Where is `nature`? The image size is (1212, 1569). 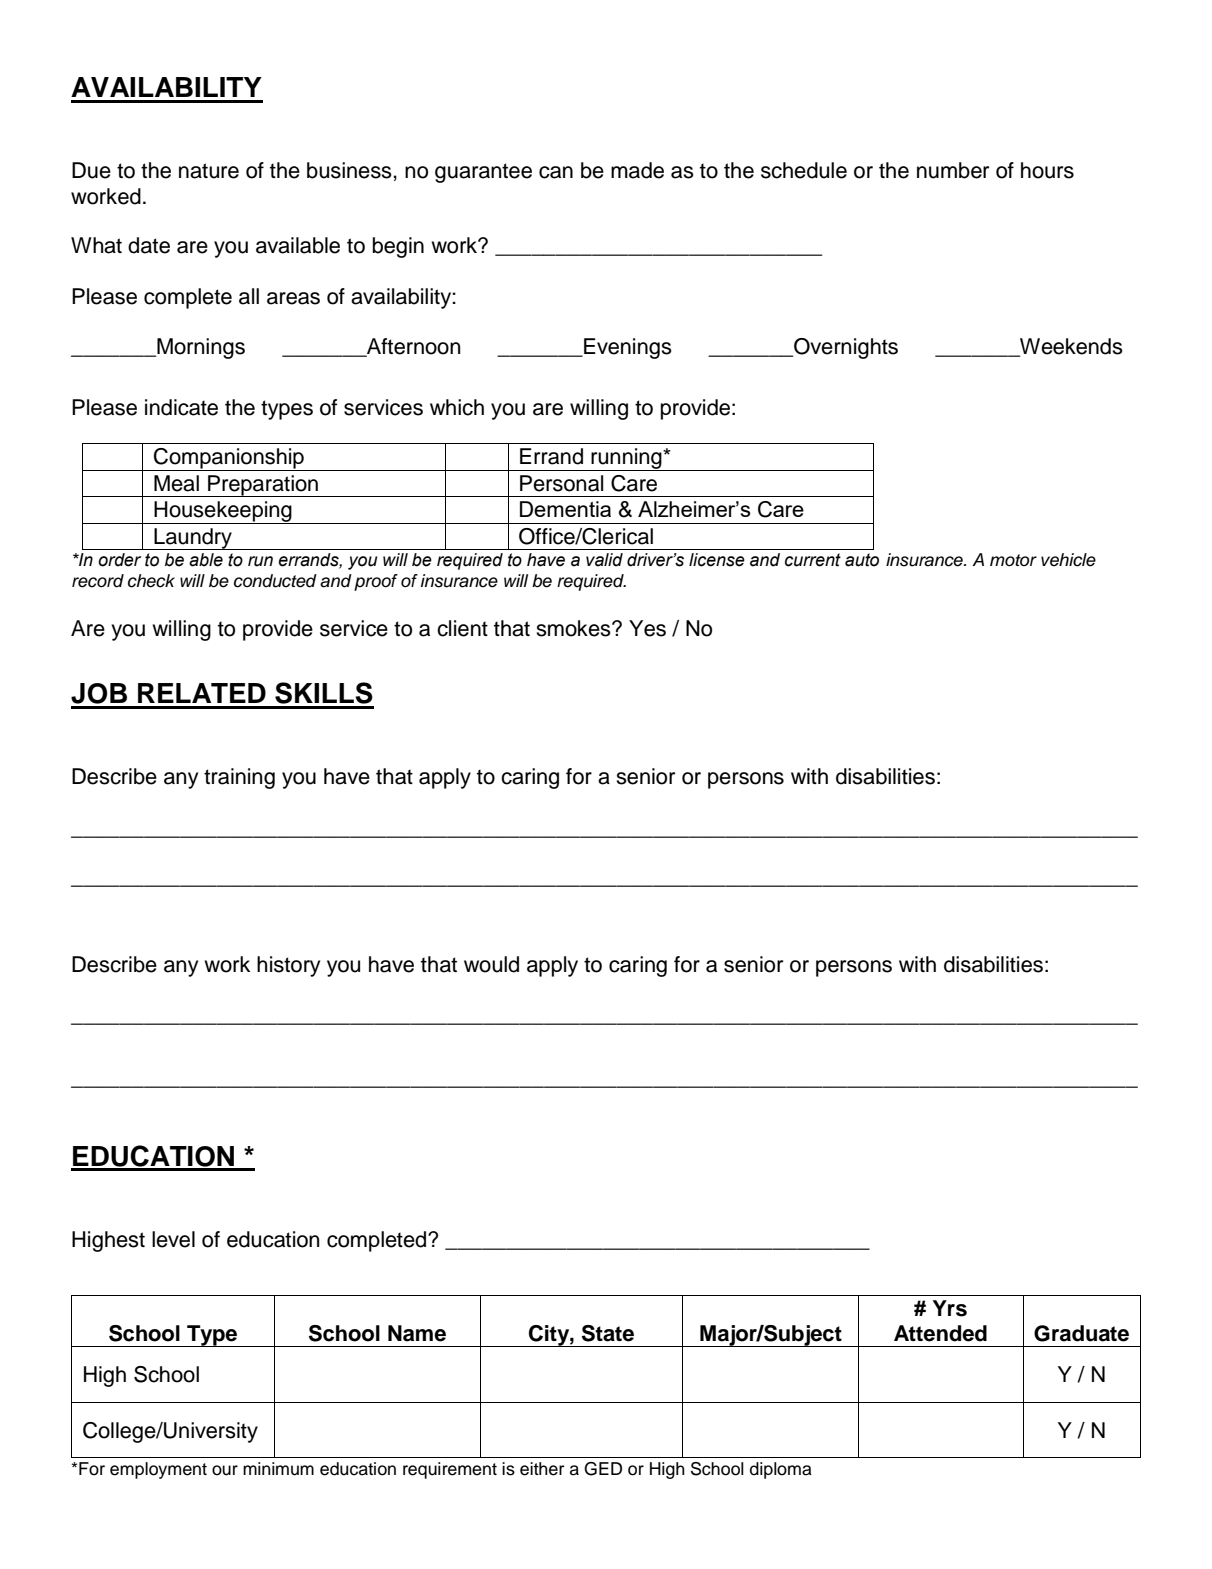 nature is located at coordinates (209, 171).
